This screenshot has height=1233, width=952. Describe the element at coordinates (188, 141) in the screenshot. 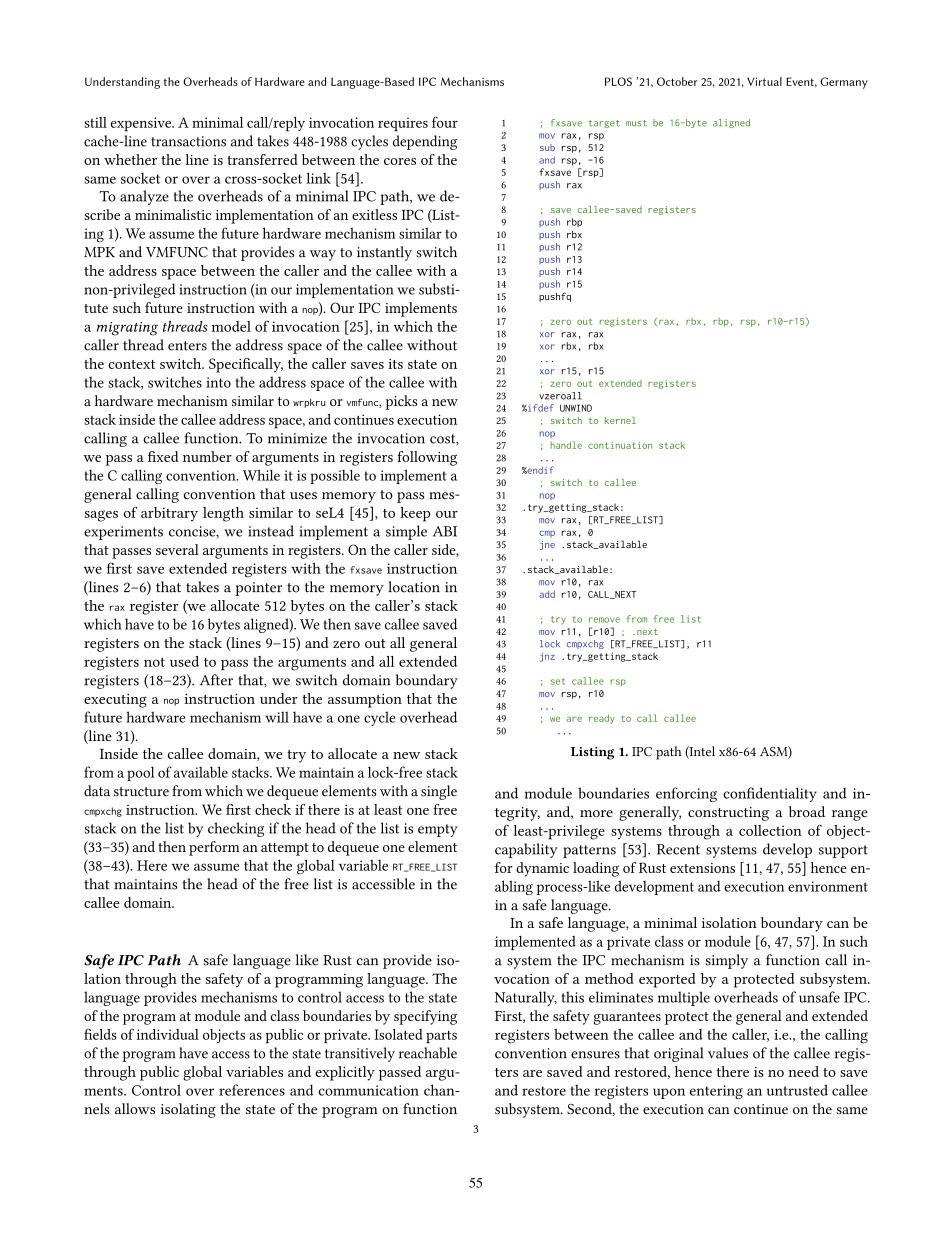

I see `transactions` at that location.
